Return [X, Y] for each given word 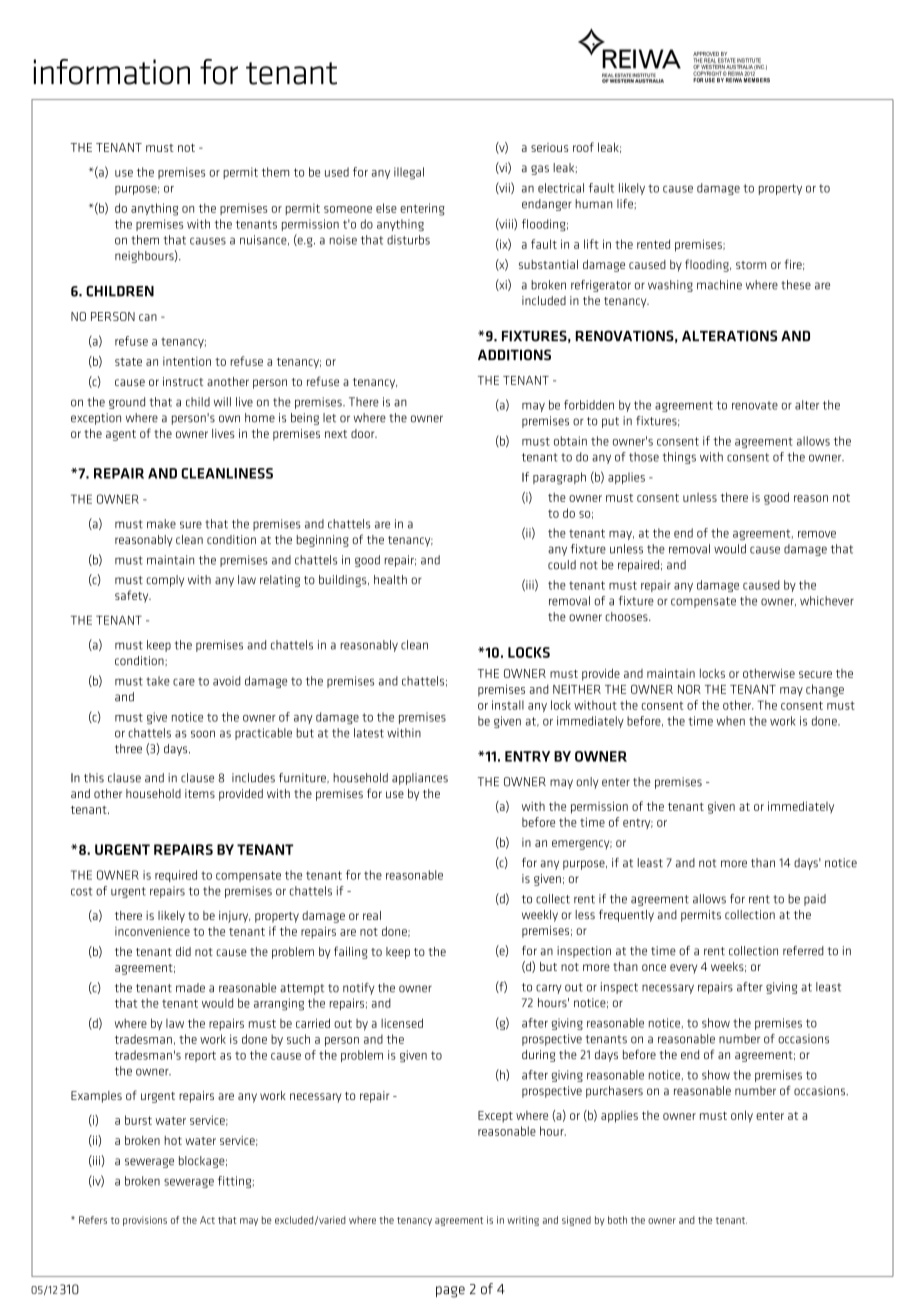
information [112, 72]
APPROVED [706, 54]
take [158, 681]
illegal [409, 173]
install [508, 705]
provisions [145, 1221]
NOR [689, 689]
